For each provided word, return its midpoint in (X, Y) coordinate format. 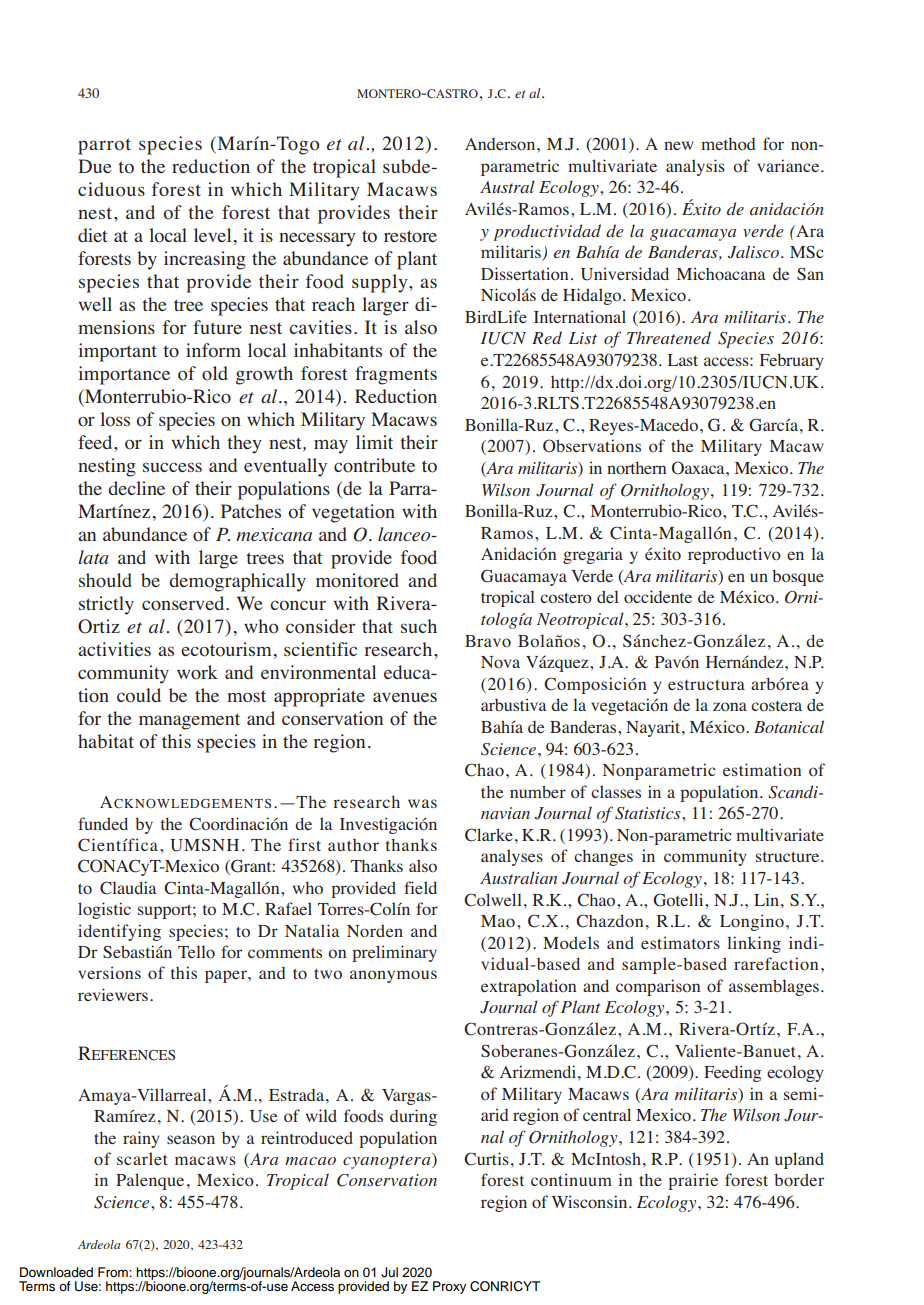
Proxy (449, 1287)
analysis (695, 167)
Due (95, 166)
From (114, 1272)
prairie (693, 1181)
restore (410, 236)
